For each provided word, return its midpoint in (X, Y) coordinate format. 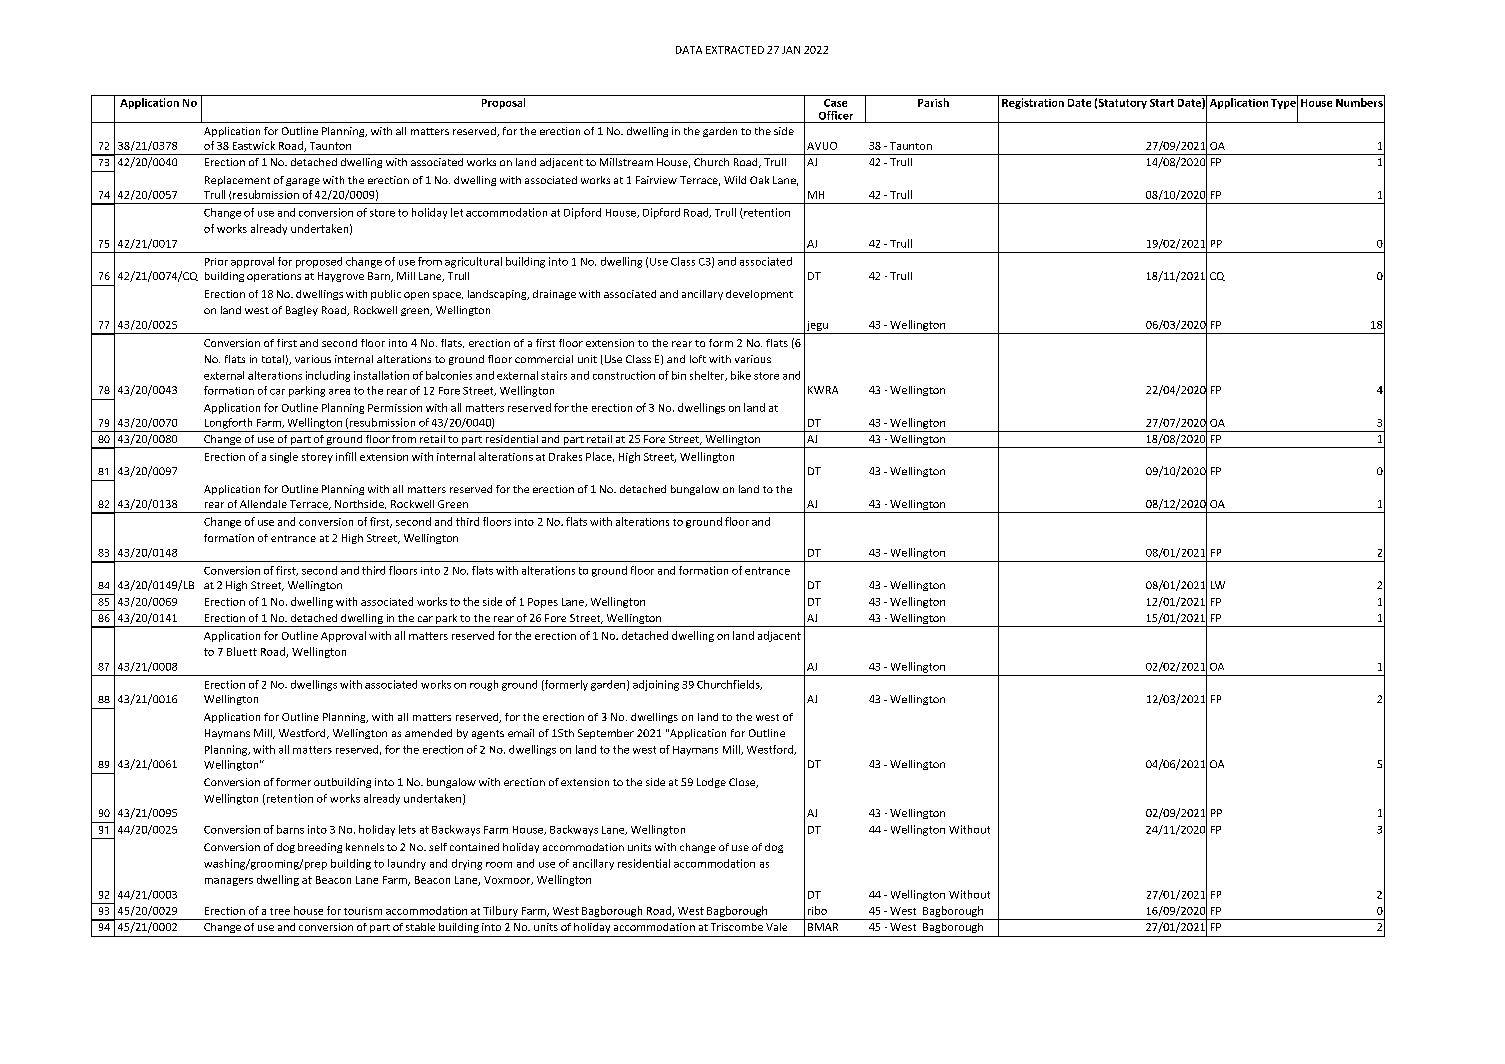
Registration (1033, 103)
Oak (759, 180)
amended (428, 733)
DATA (689, 50)
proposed (319, 262)
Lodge (711, 783)
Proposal (503, 103)
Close (743, 783)
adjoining (656, 685)
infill (346, 456)
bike (741, 375)
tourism (363, 911)
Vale (776, 927)
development (759, 295)
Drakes (565, 456)
